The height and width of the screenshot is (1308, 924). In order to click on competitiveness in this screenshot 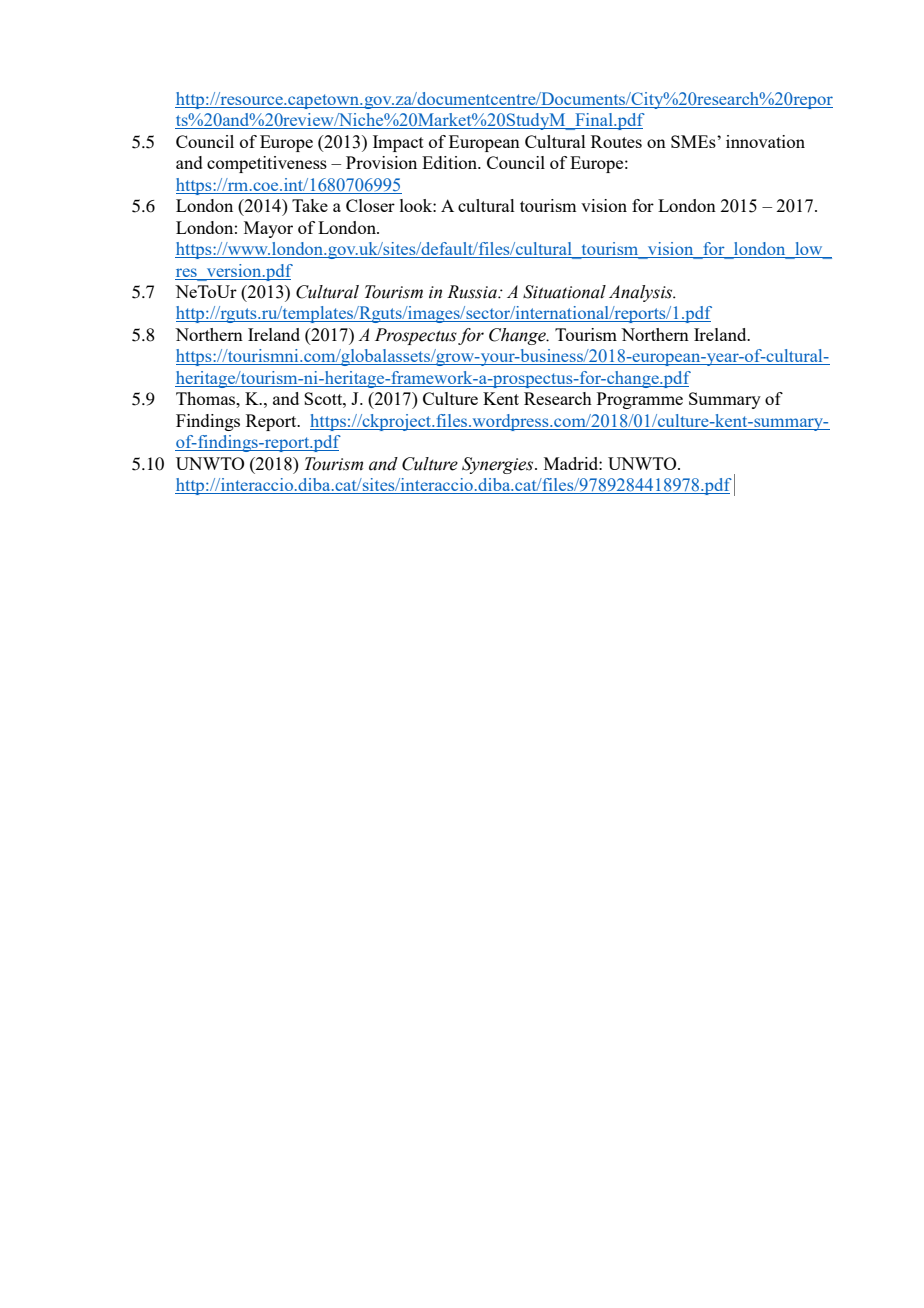, I will do `click(267, 164)`.
